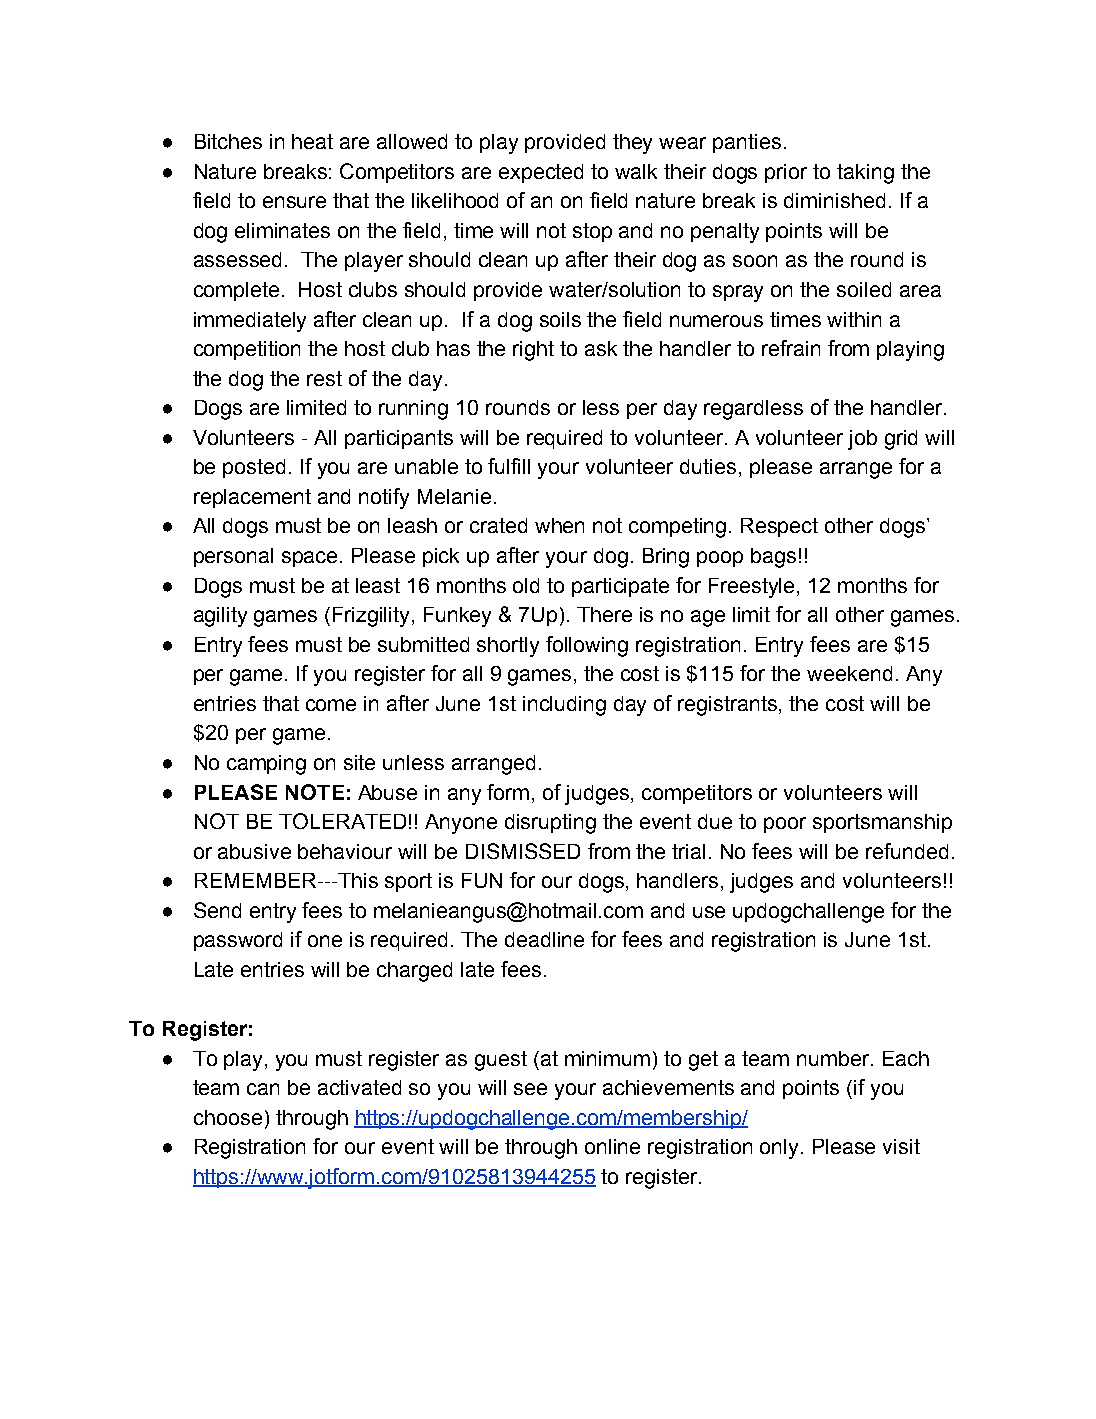 Image resolution: width=1096 pixels, height=1419 pixels. I want to click on poor, so click(785, 825).
